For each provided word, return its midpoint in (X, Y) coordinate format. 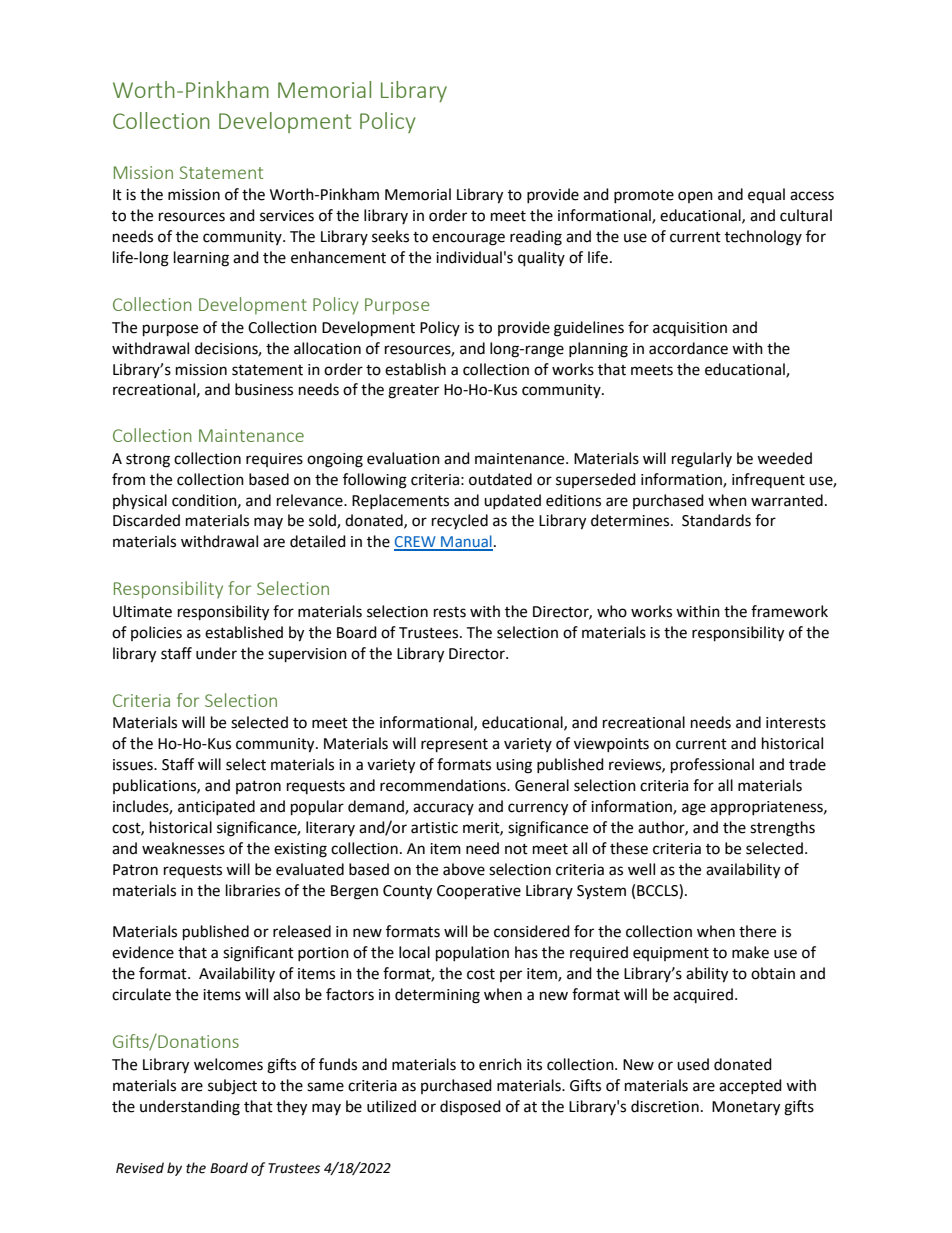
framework (789, 611)
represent (454, 746)
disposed (470, 1107)
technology (763, 238)
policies (156, 633)
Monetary (746, 1108)
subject (232, 1087)
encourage (468, 239)
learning (201, 259)
